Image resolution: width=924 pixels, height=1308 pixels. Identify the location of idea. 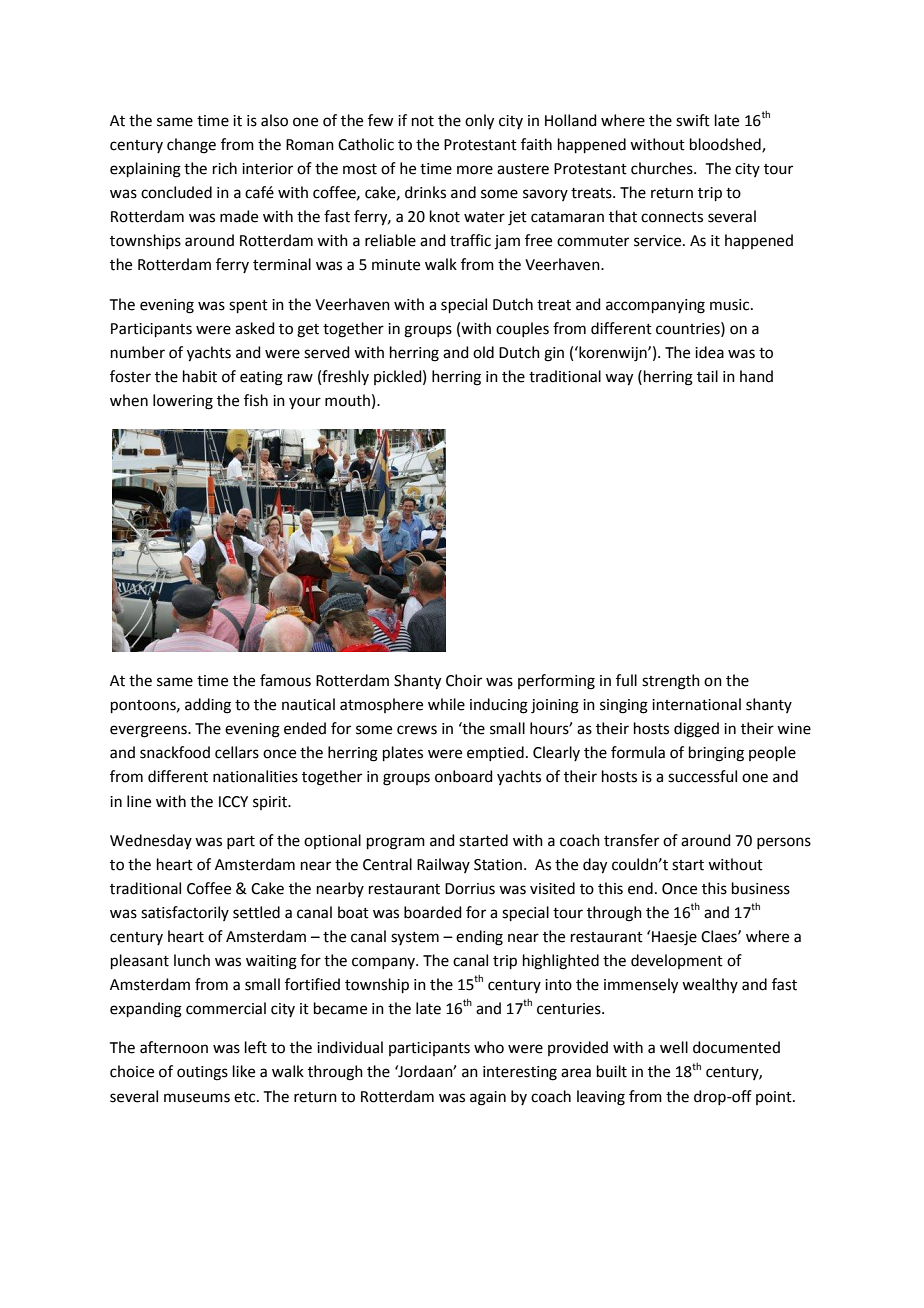
(709, 352).
